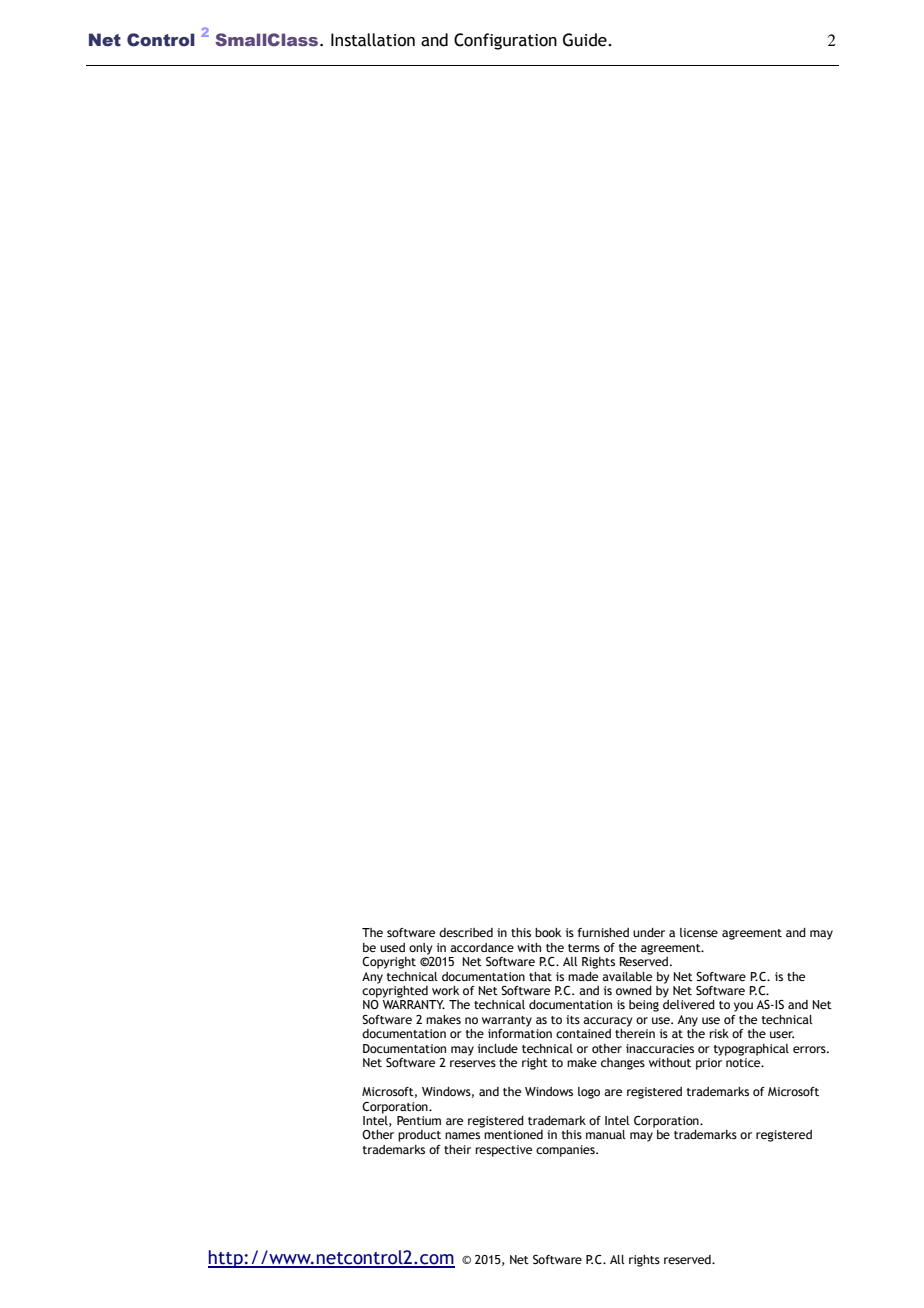 The width and height of the screenshot is (924, 1308). I want to click on Pentium, so click(419, 1120).
